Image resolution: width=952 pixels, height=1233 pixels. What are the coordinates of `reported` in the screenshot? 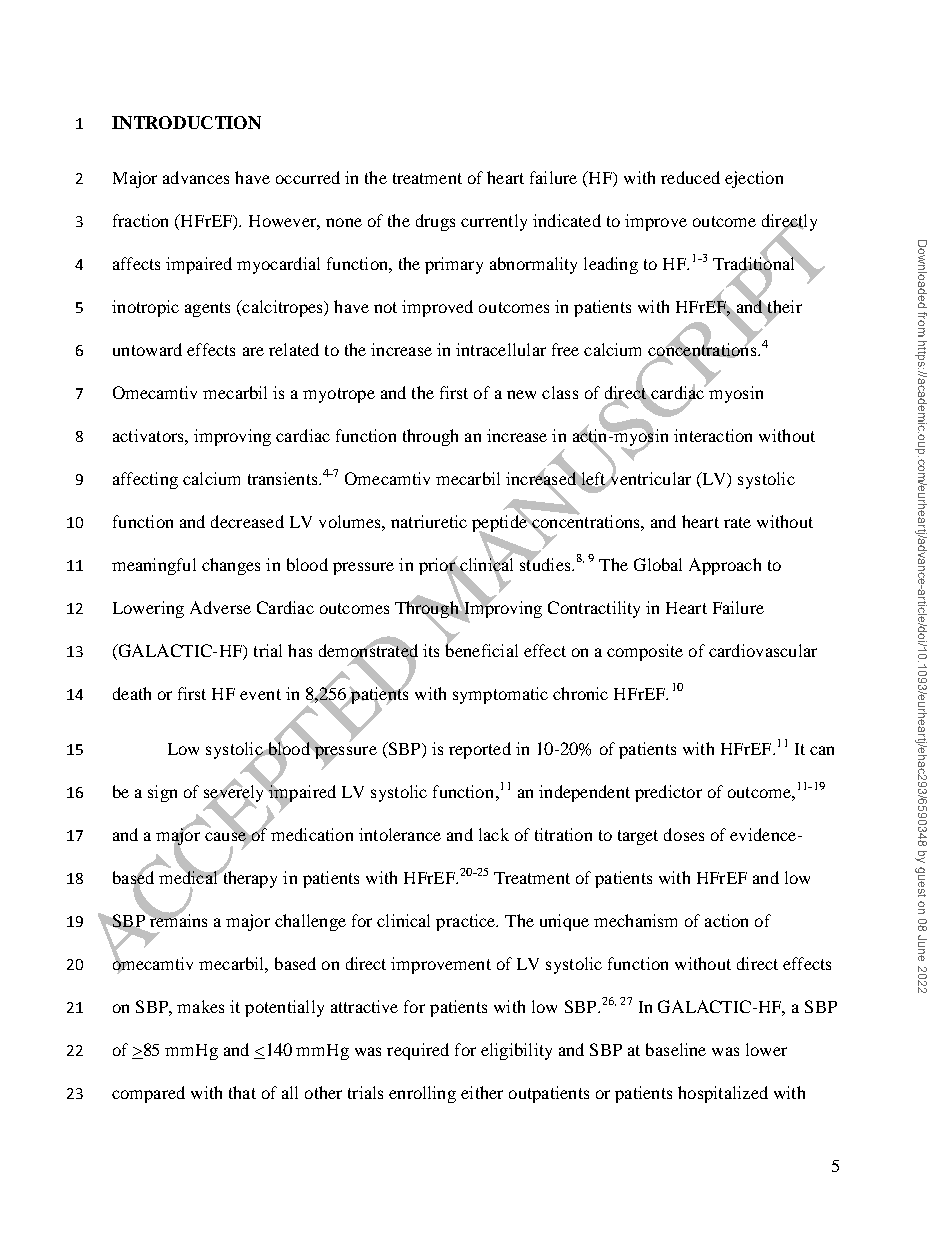 It's located at (480, 750).
